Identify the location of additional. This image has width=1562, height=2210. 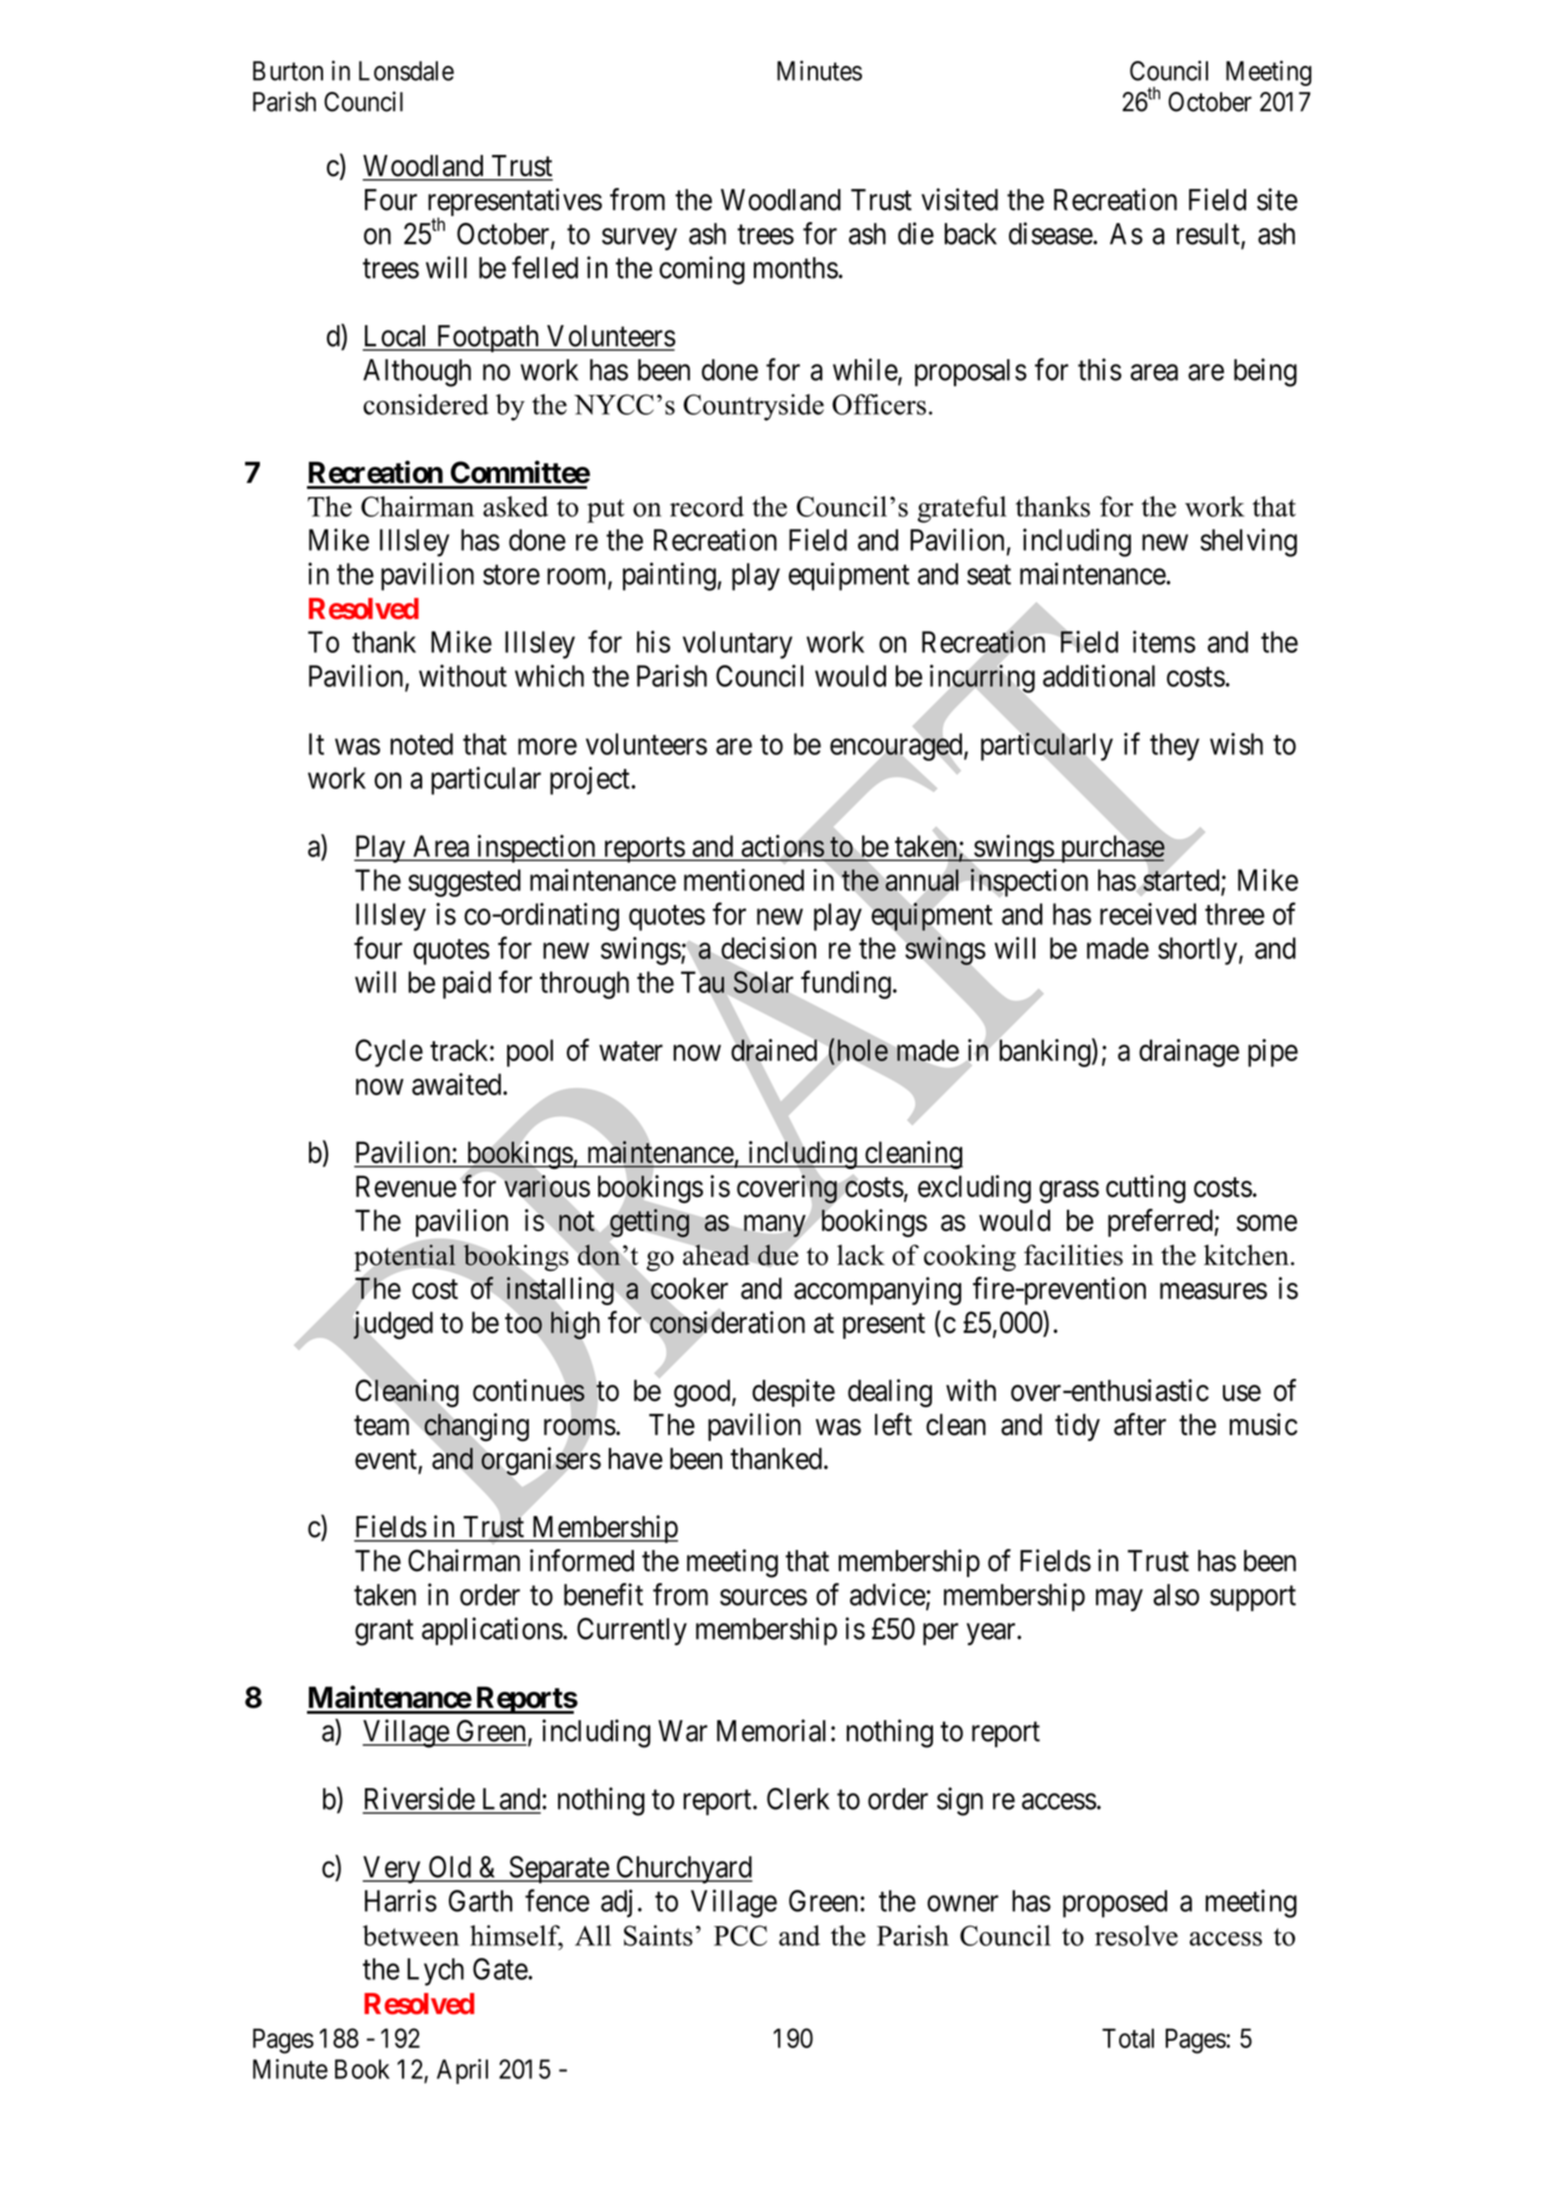
(1099, 675).
